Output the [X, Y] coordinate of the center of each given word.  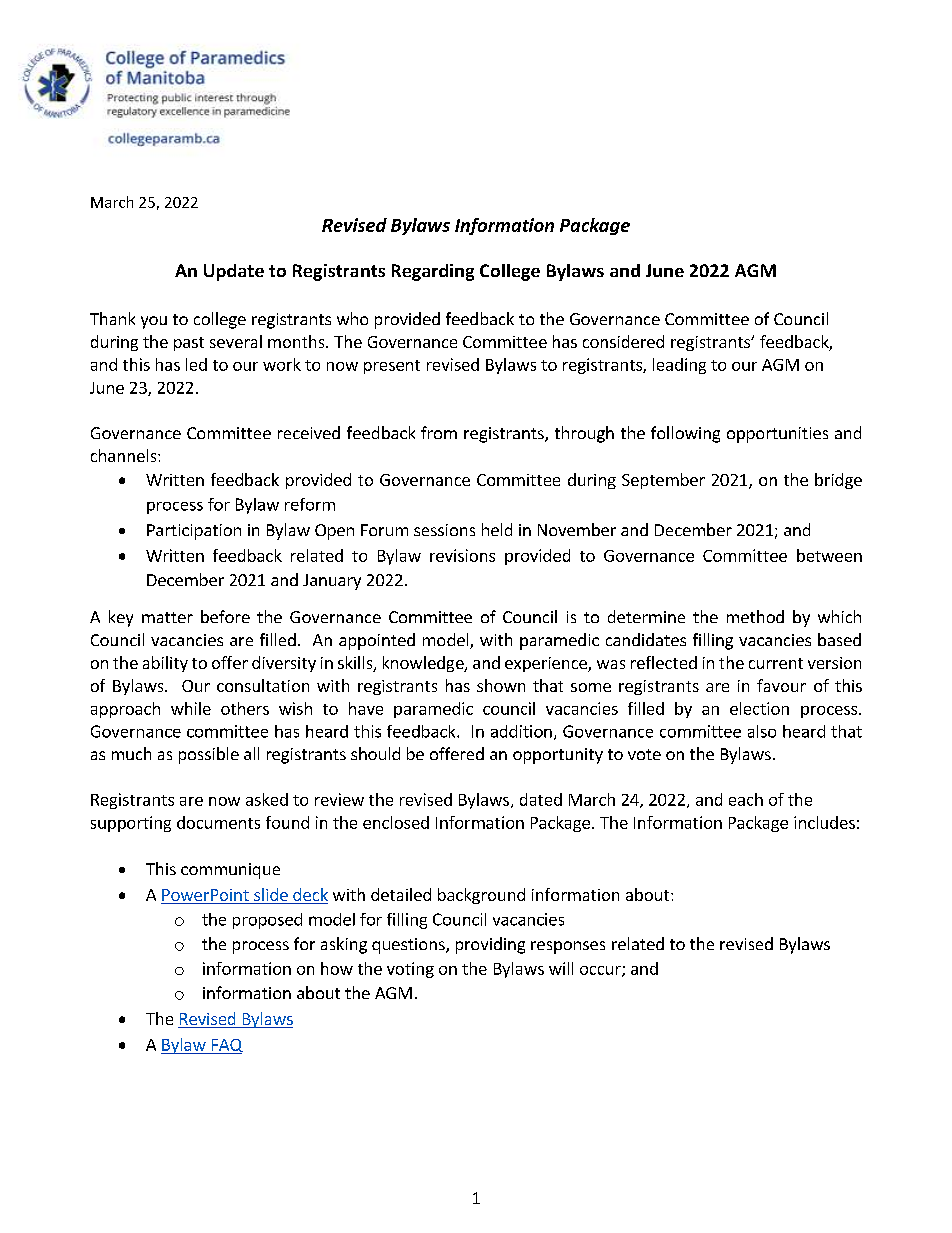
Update [234, 272]
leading [679, 366]
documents [218, 822]
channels [125, 455]
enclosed [396, 822]
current [776, 663]
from [439, 432]
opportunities [777, 435]
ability [165, 664]
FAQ [226, 1046]
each [746, 799]
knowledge [424, 664]
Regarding [433, 272]
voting [410, 970]
